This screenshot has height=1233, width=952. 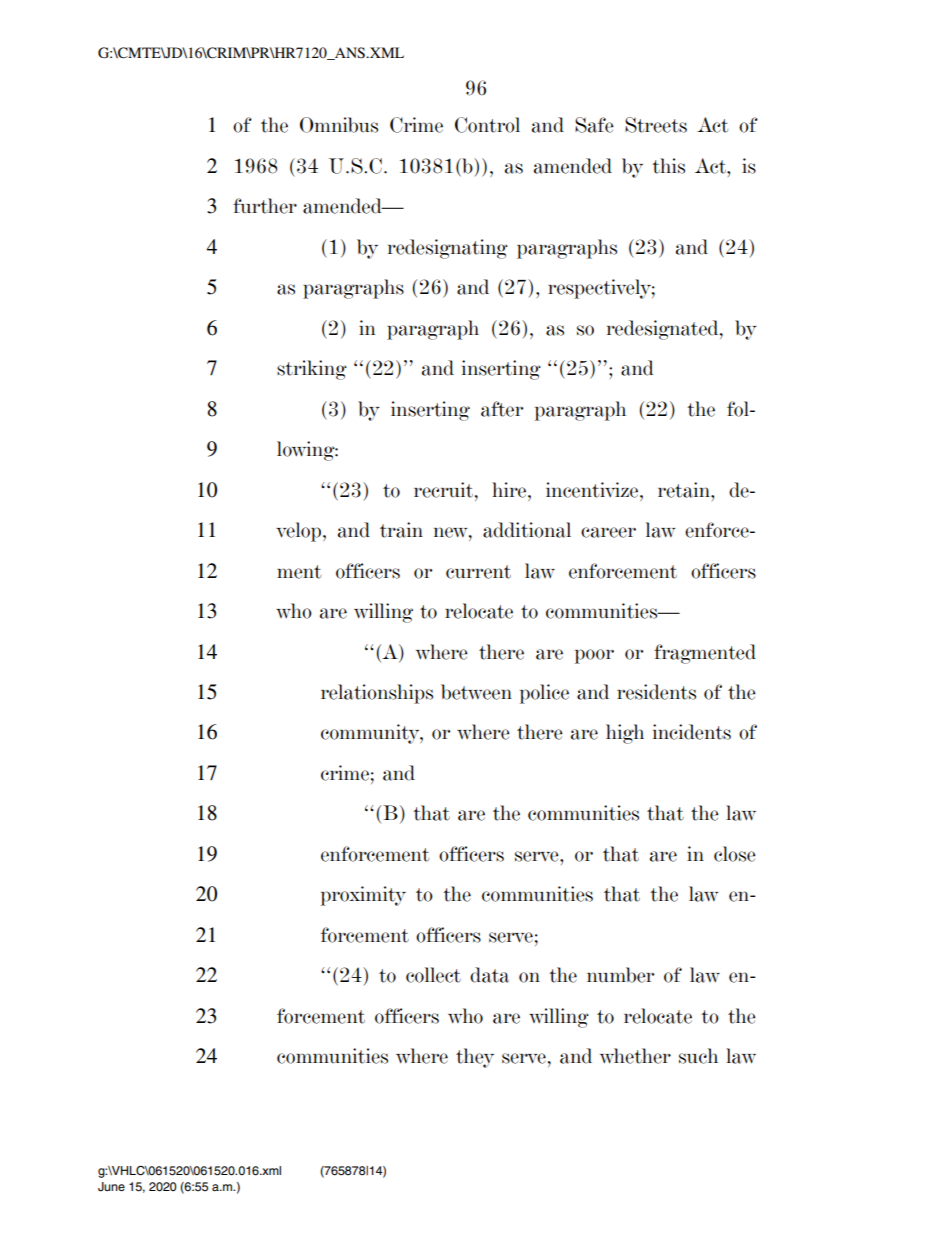 I want to click on they, so click(x=475, y=1058).
